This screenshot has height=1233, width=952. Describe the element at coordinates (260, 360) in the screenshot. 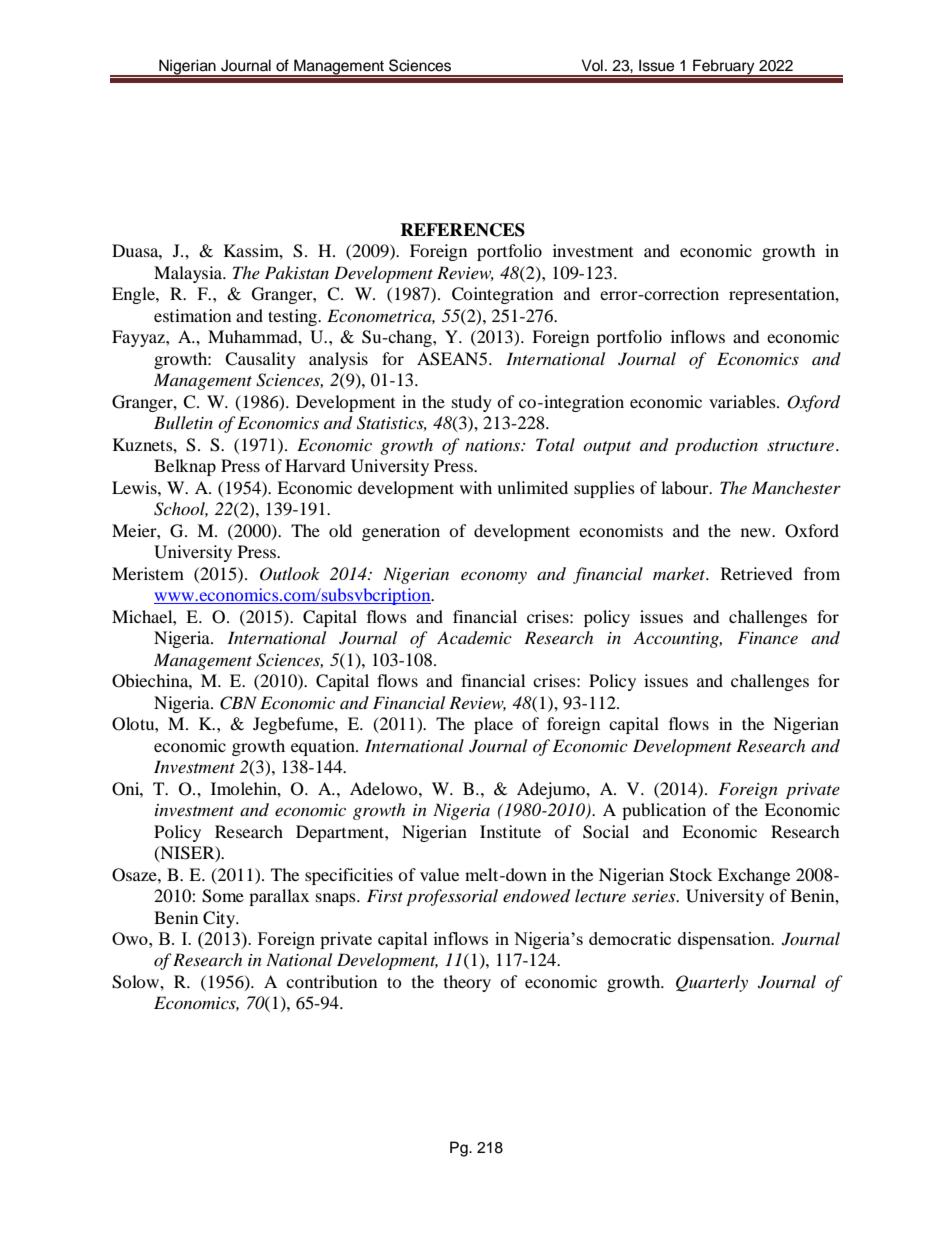

I see `Causality` at that location.
